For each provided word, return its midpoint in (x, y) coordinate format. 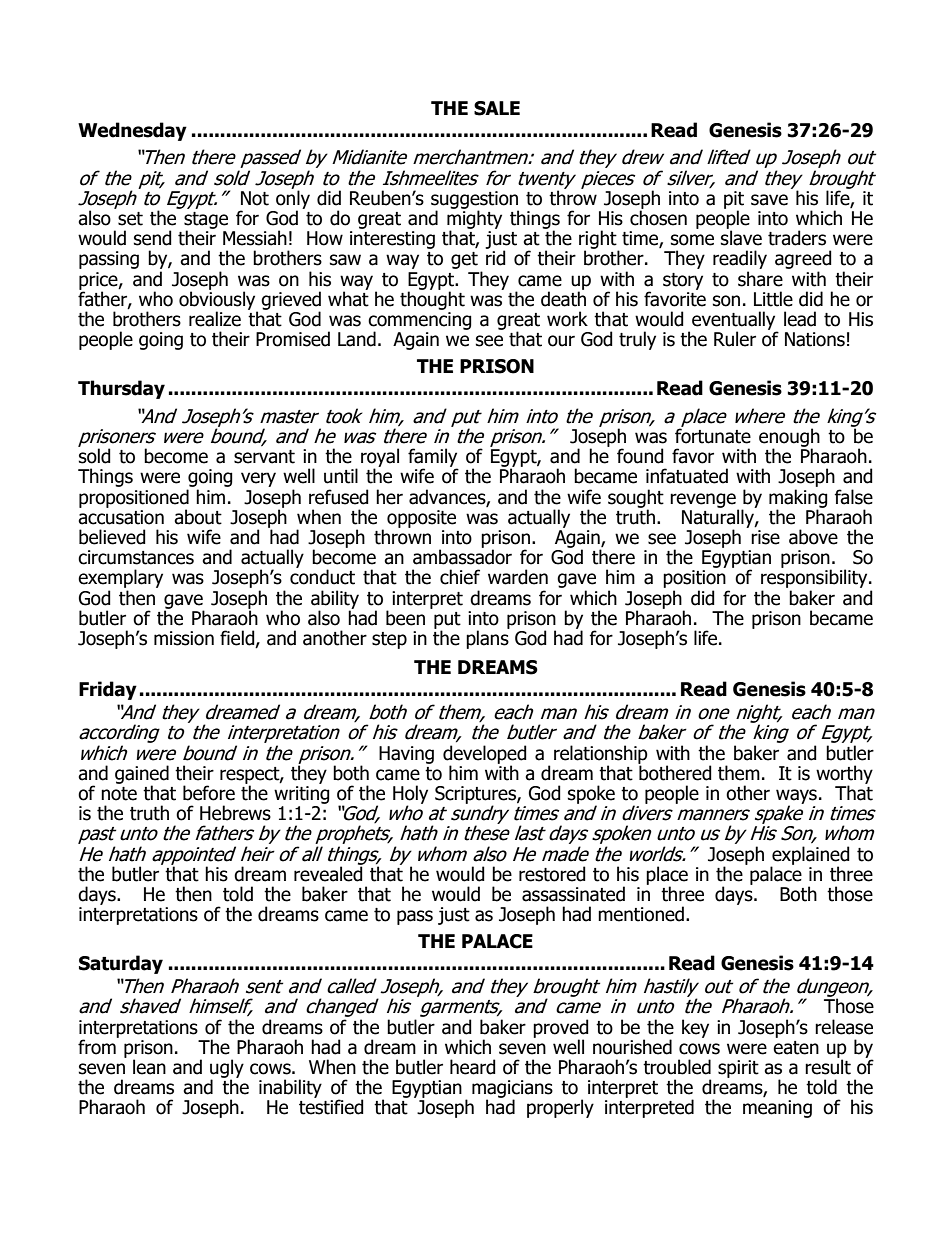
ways (796, 797)
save (769, 200)
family (433, 458)
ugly (227, 1069)
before (209, 793)
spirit (738, 1069)
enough (789, 438)
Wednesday (132, 131)
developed (485, 755)
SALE (497, 108)
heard (473, 1067)
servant (264, 457)
